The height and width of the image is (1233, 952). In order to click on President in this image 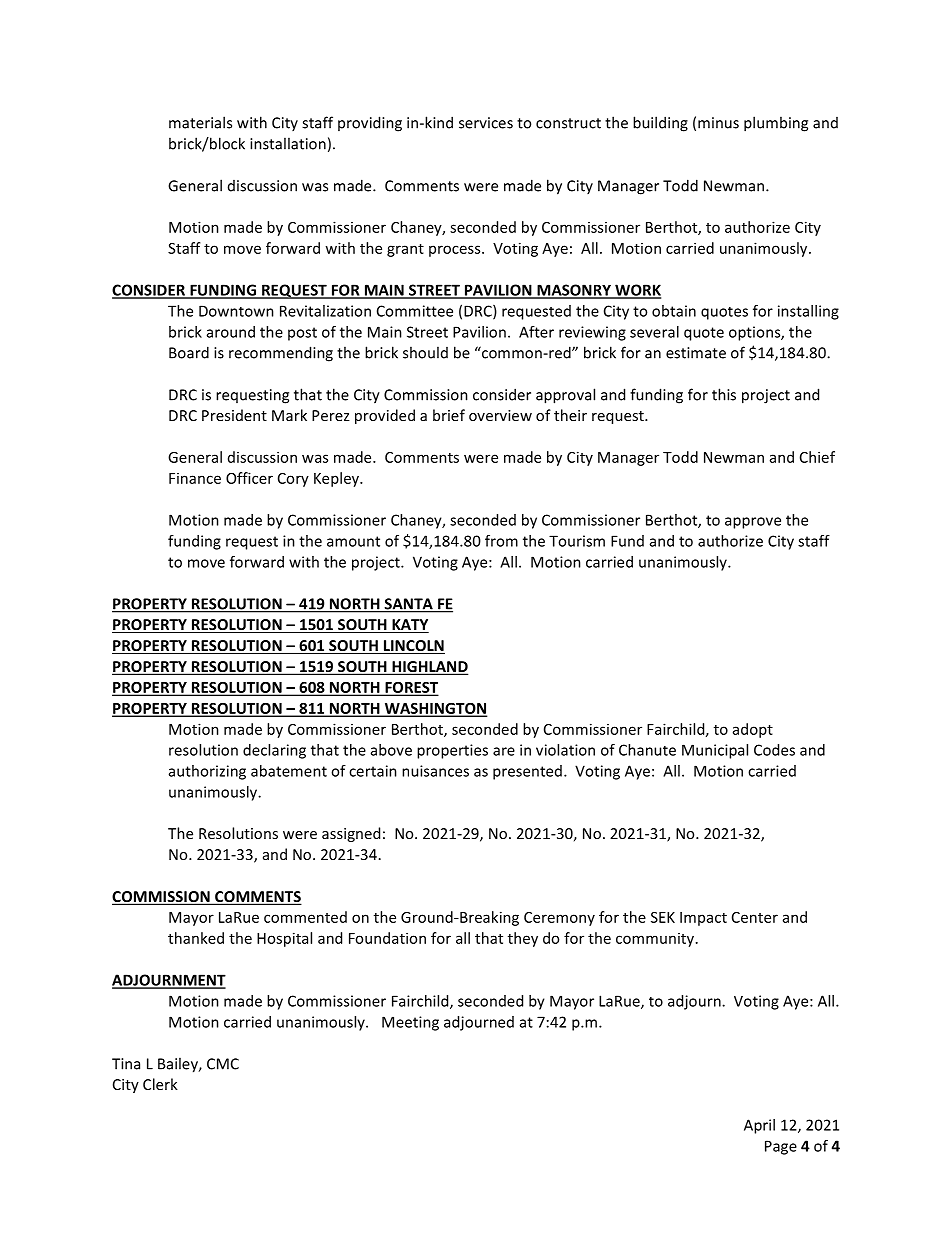, I will do `click(234, 415)`.
